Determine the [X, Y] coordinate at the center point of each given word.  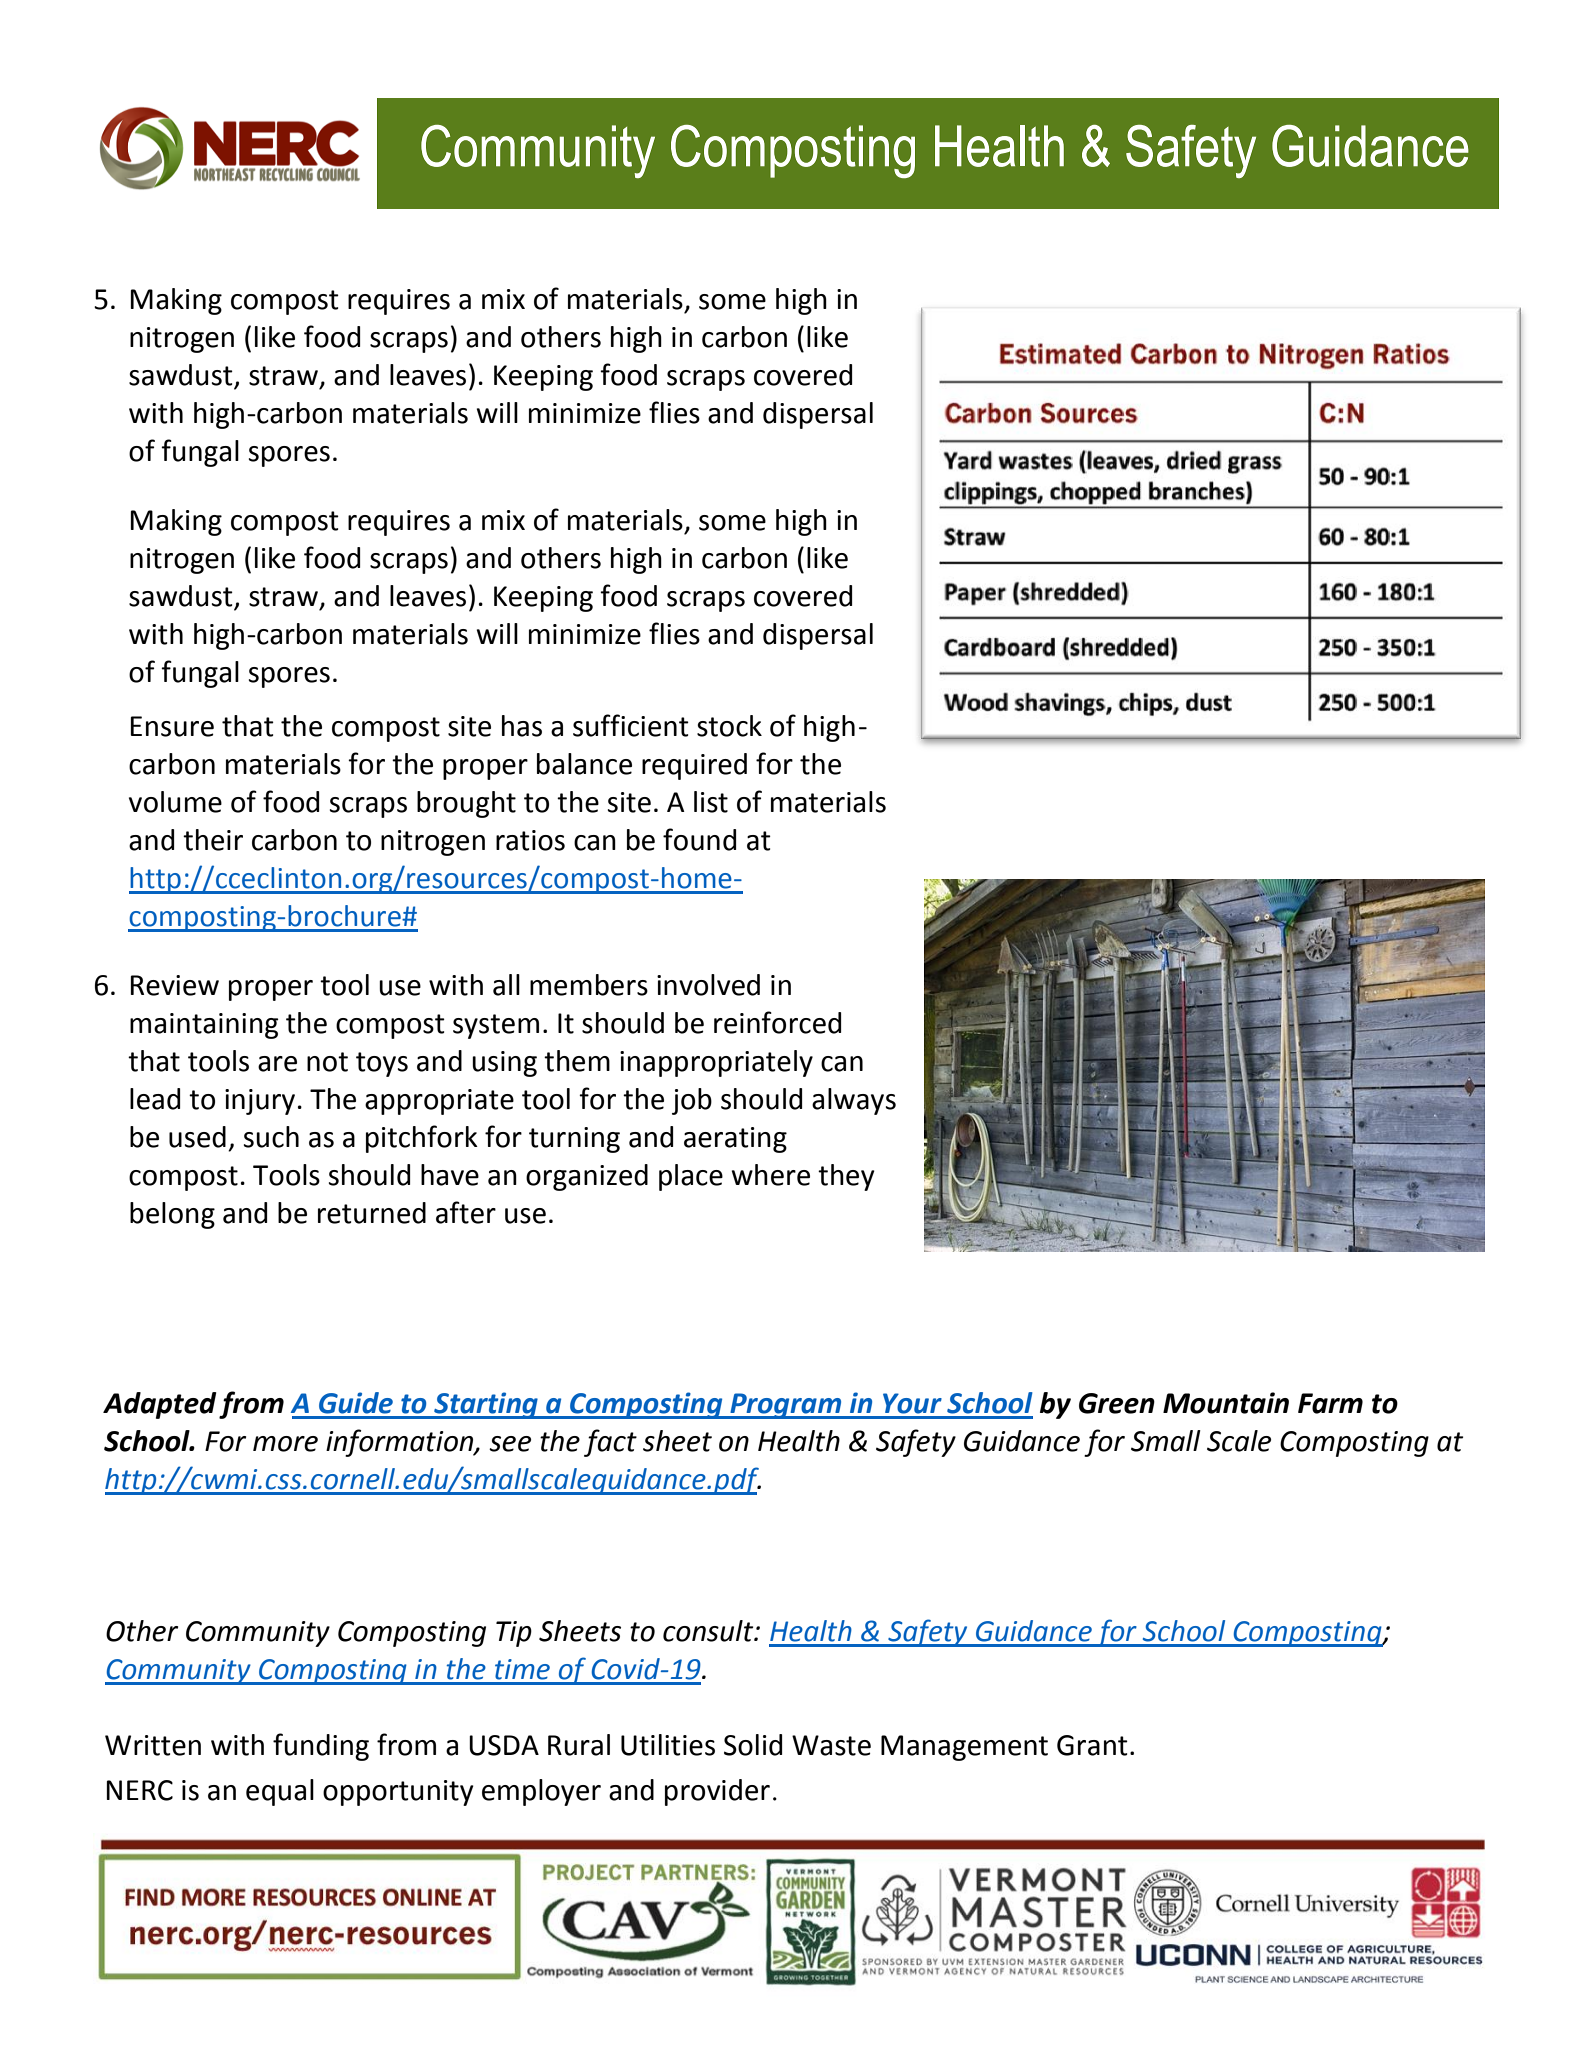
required [694, 766]
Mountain [1226, 1403]
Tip [514, 1634]
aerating [735, 1140]
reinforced [777, 1022]
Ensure [172, 726]
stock [729, 726]
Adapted [159, 1405]
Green [1117, 1403]
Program [786, 1406]
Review [175, 985]
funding [321, 1747]
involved [708, 985]
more [285, 1444]
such [271, 1137]
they [846, 1177]
